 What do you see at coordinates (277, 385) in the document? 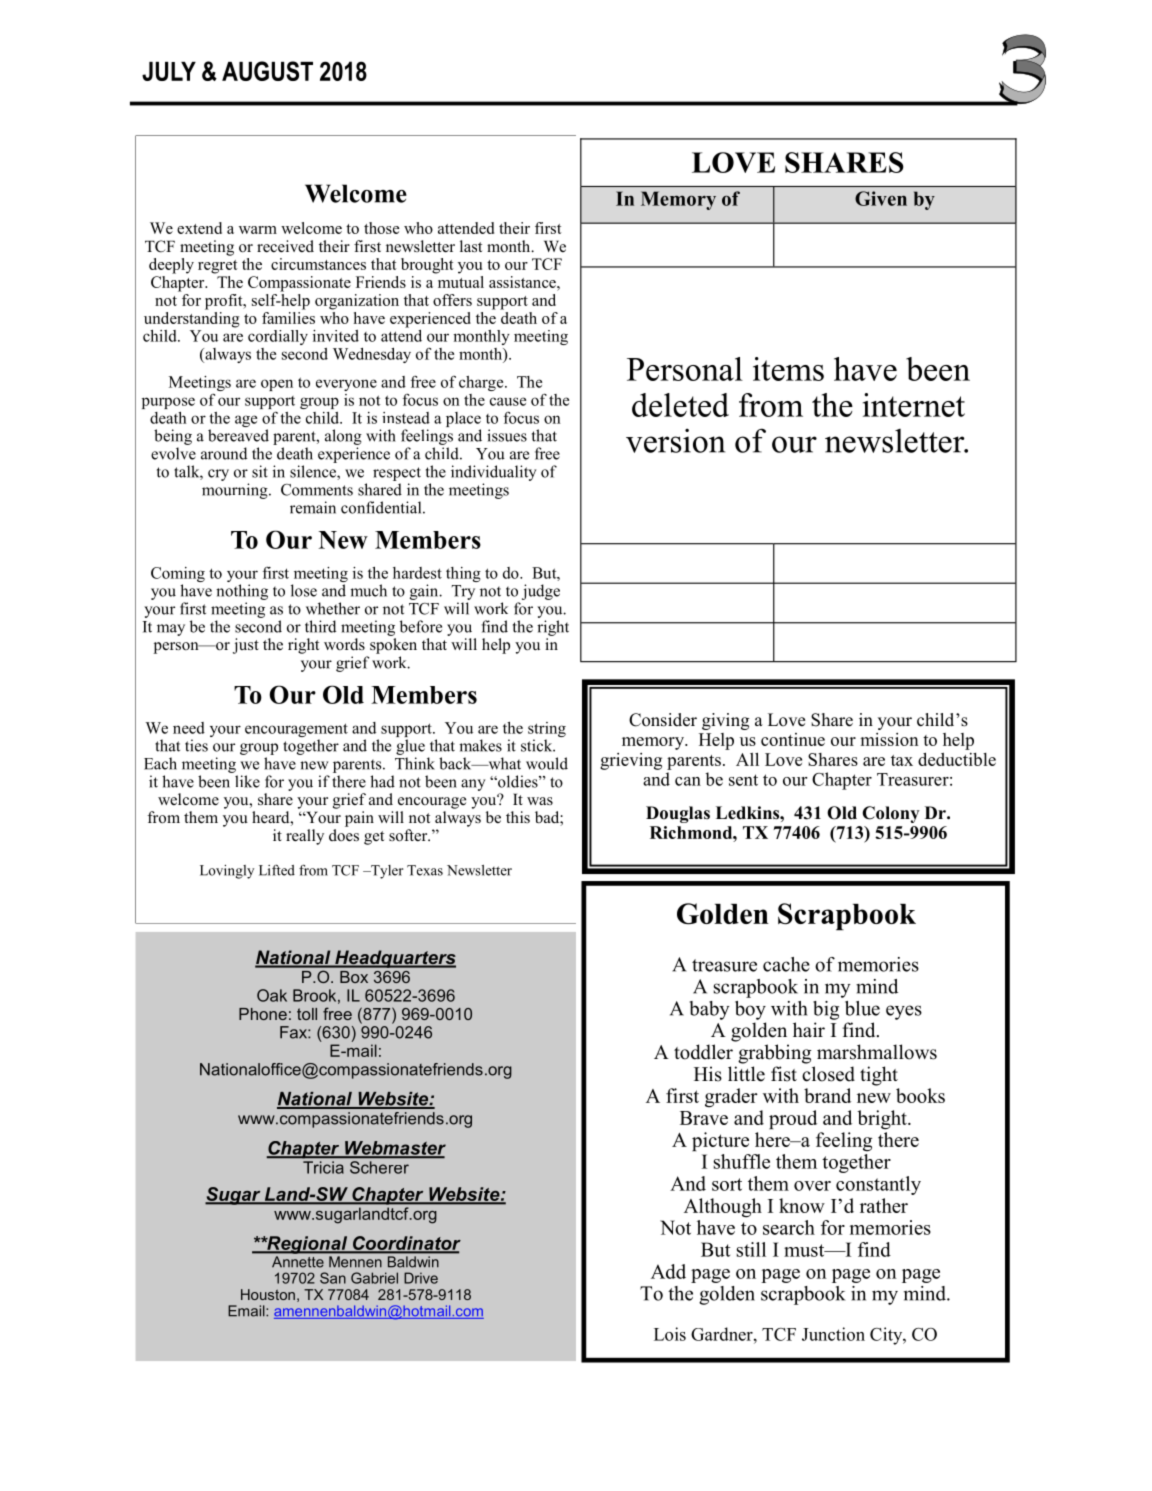
I see `open` at bounding box center [277, 385].
